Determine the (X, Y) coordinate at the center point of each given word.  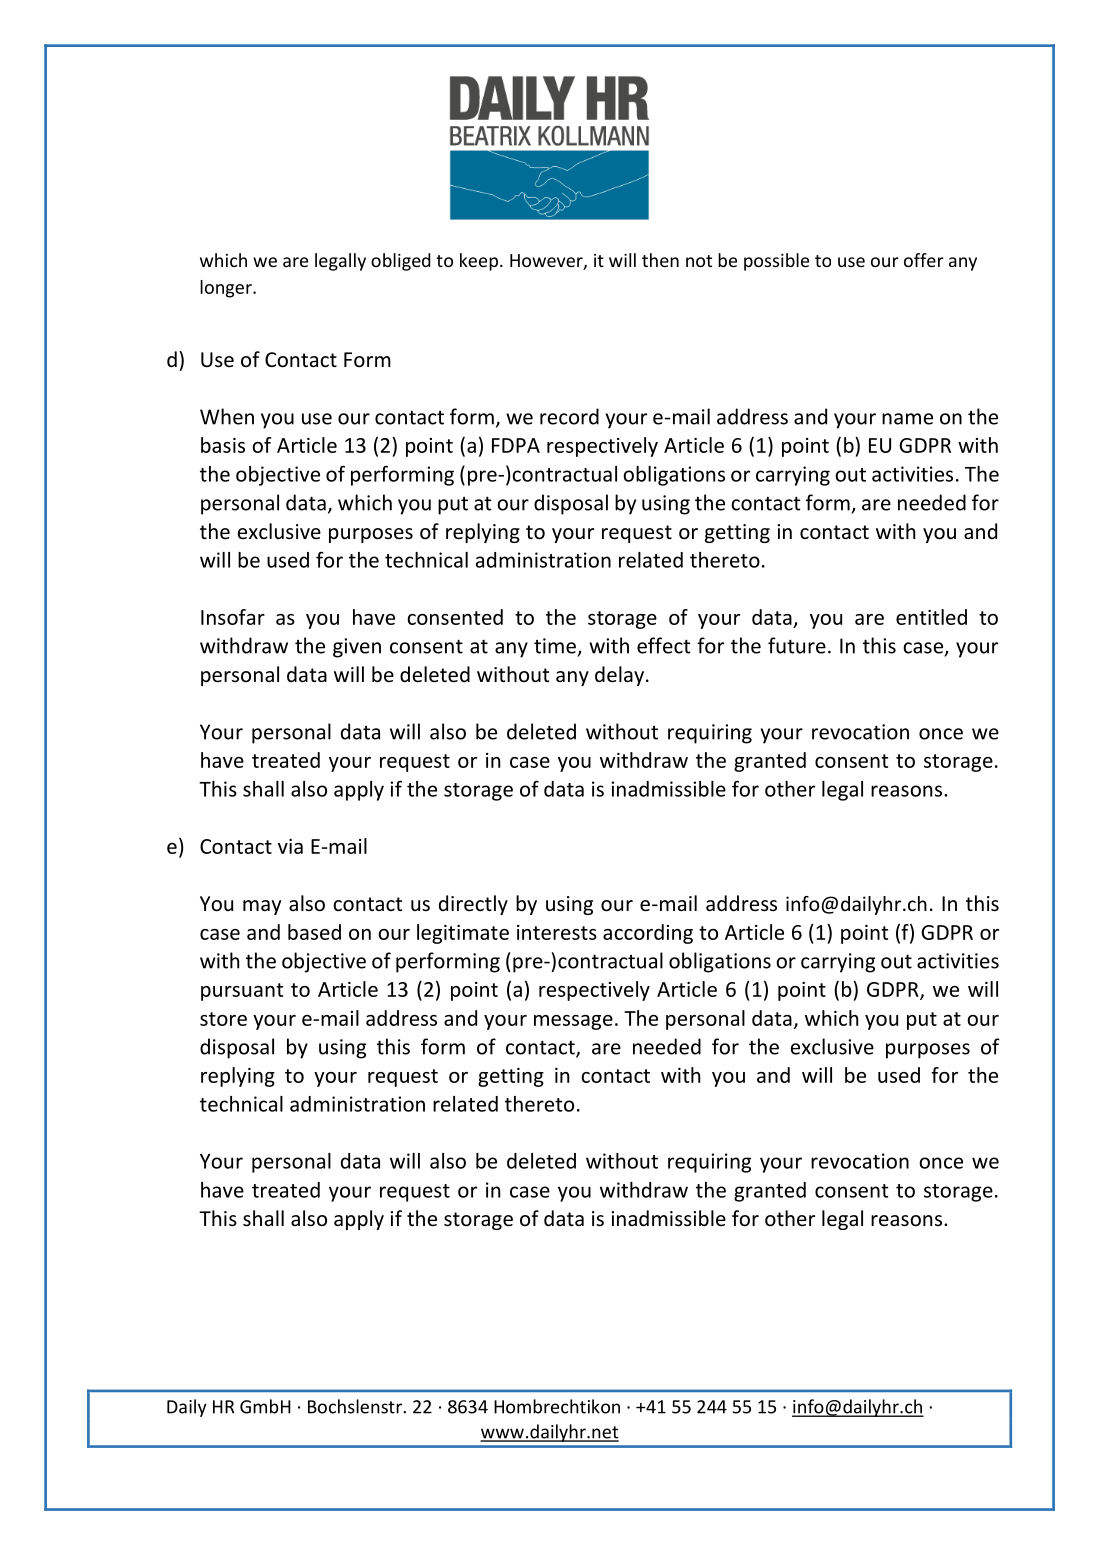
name (907, 419)
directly (473, 905)
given (357, 648)
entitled (931, 617)
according (648, 934)
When (227, 416)
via (290, 846)
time (555, 646)
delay (621, 676)
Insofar (233, 617)
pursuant (242, 992)
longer (227, 289)
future (797, 645)
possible (776, 262)
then (660, 260)
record (569, 416)
